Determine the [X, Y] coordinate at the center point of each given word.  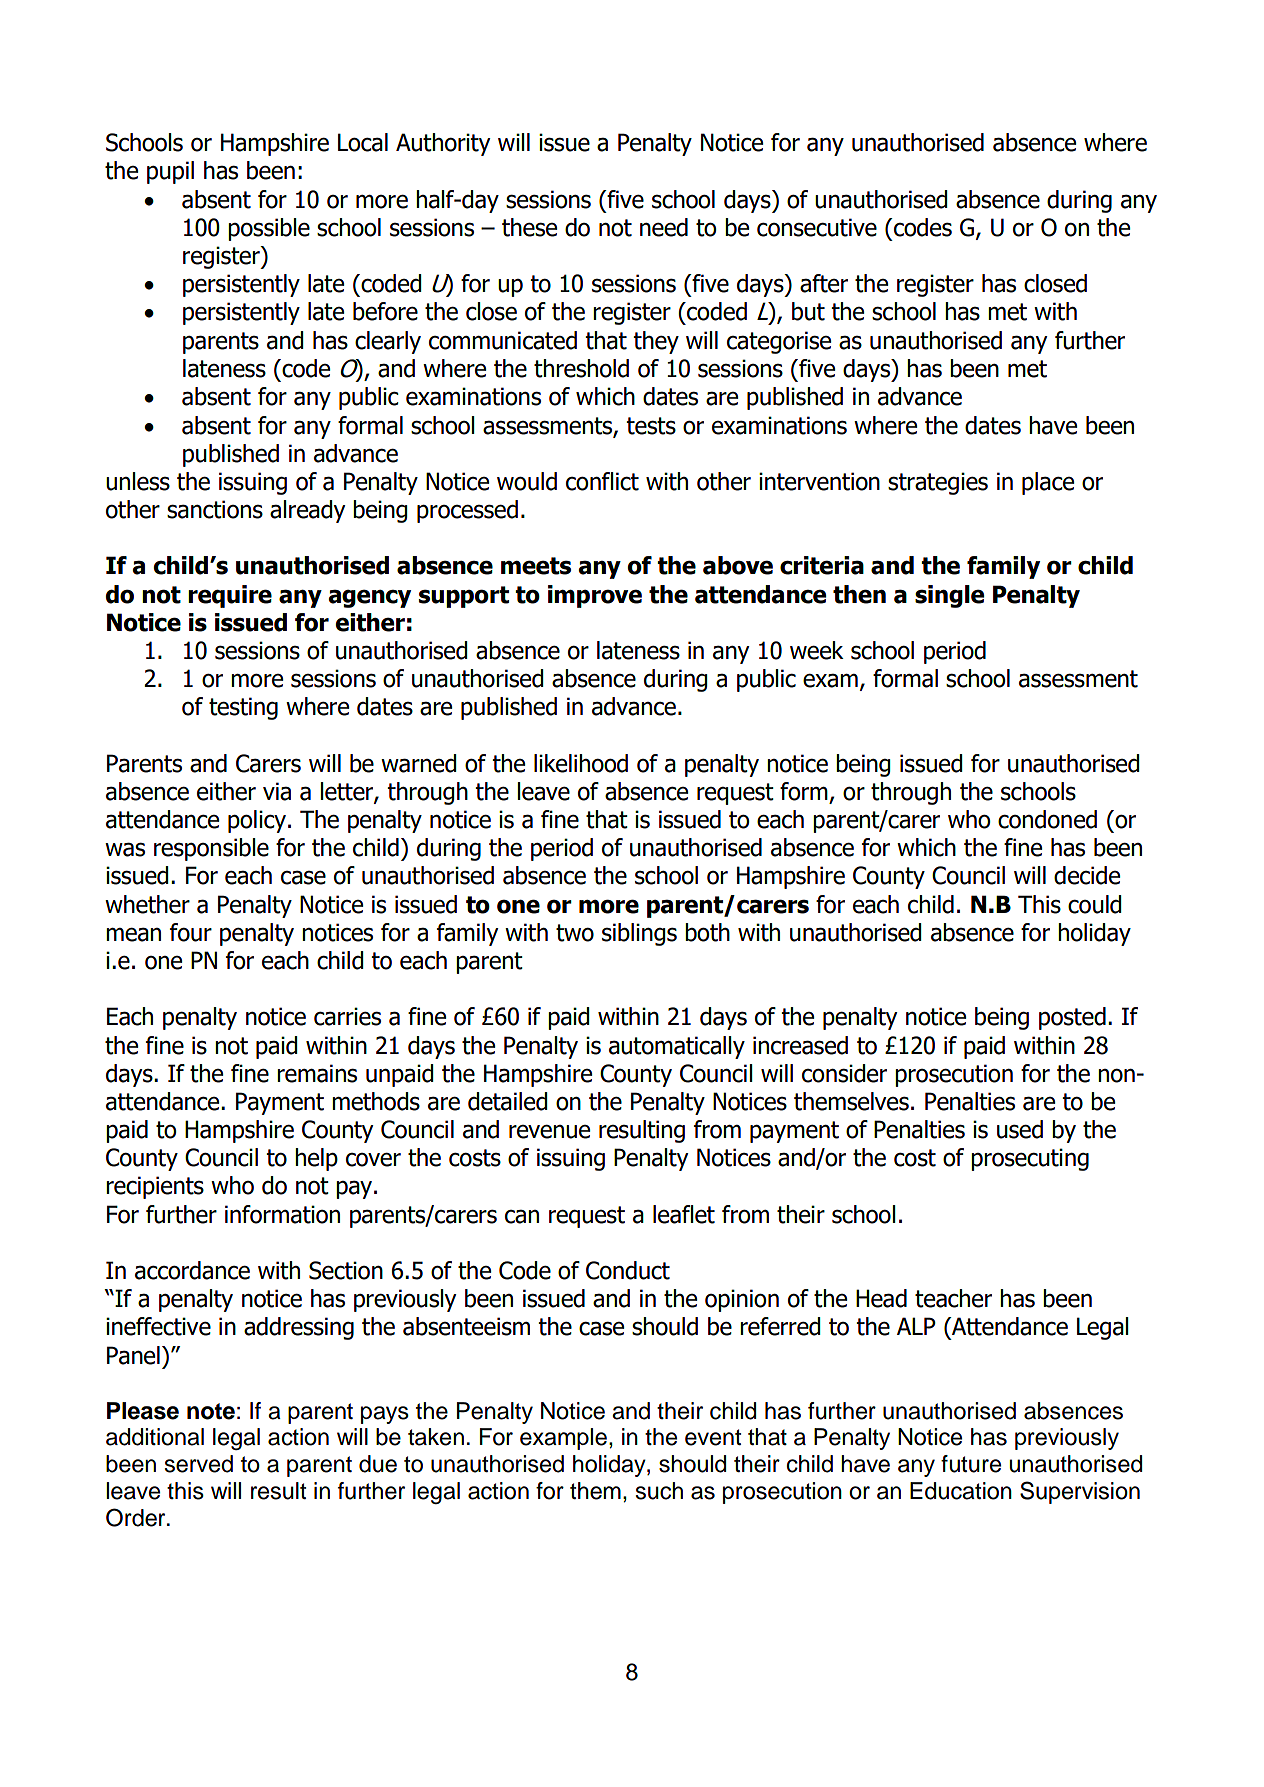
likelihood [581, 763]
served [199, 1464]
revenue [549, 1132]
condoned [1047, 819]
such [659, 1491]
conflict [602, 481]
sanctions [215, 509]
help [316, 1159]
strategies [938, 483]
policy [257, 821]
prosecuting [1030, 1159]
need [664, 227]
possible [269, 229]
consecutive [817, 227]
